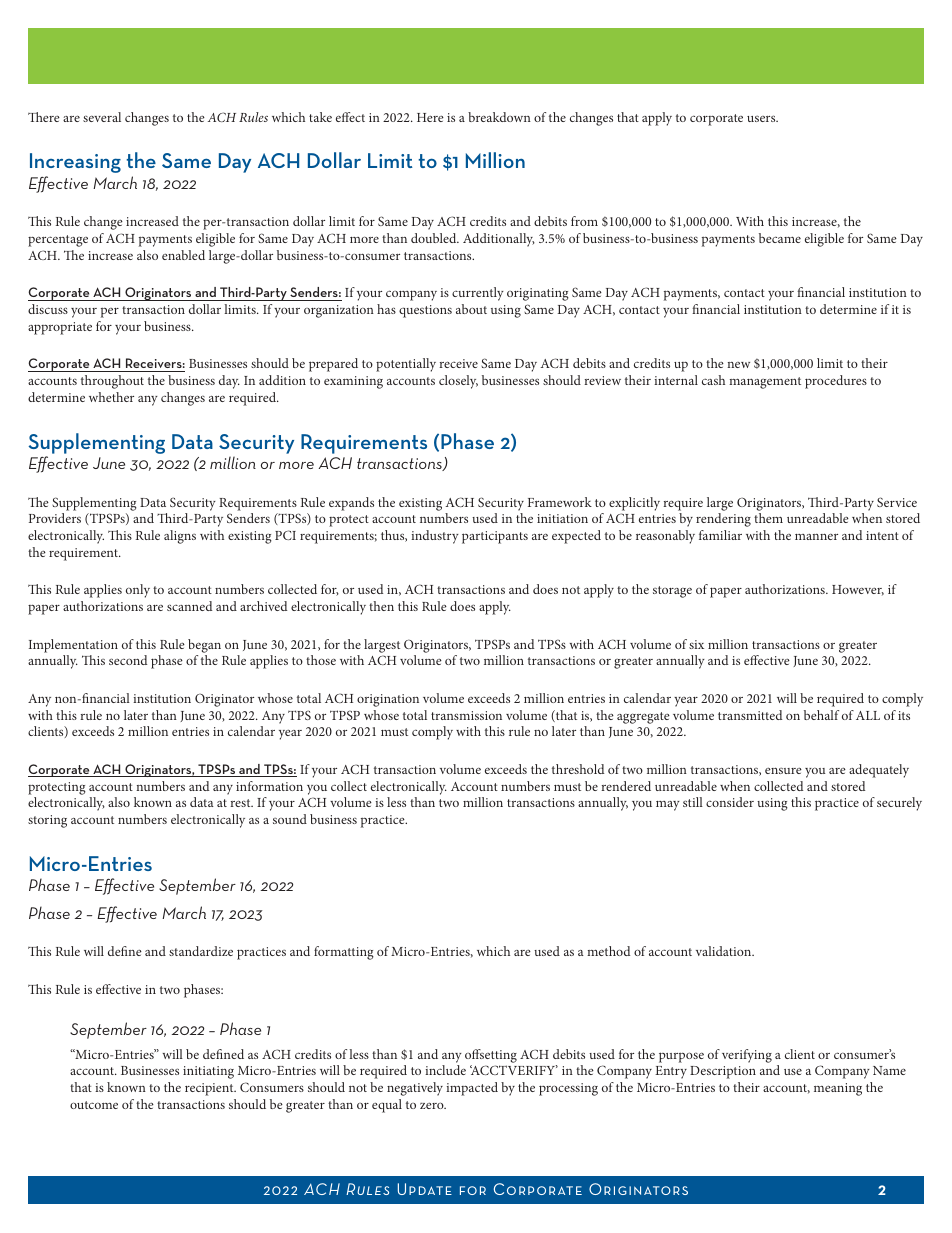 The height and width of the image is (1233, 952). What do you see at coordinates (499, 117) in the image?
I see `breakdown` at bounding box center [499, 117].
